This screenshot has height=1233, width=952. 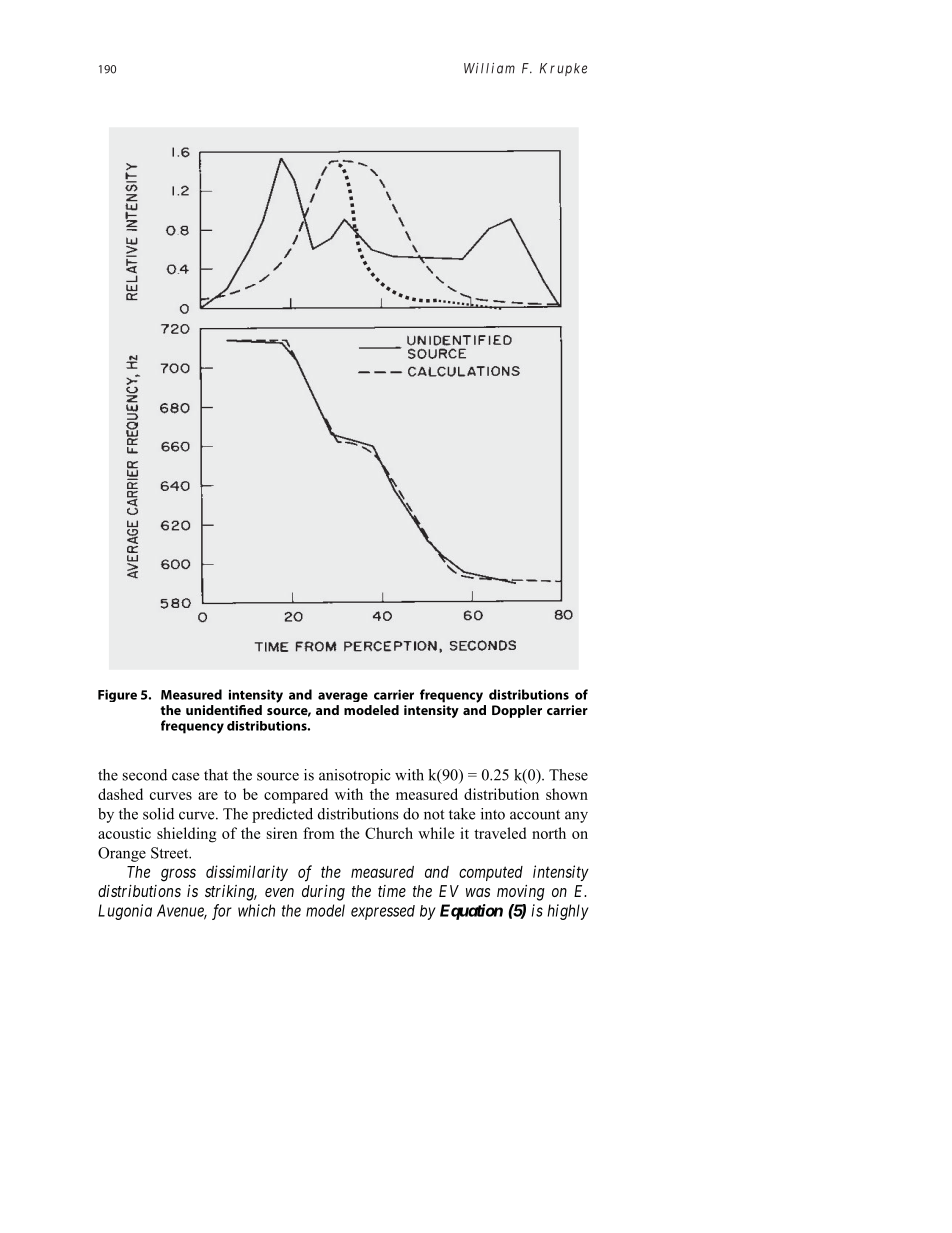 What do you see at coordinates (117, 695) in the screenshot?
I see `Figure` at bounding box center [117, 695].
